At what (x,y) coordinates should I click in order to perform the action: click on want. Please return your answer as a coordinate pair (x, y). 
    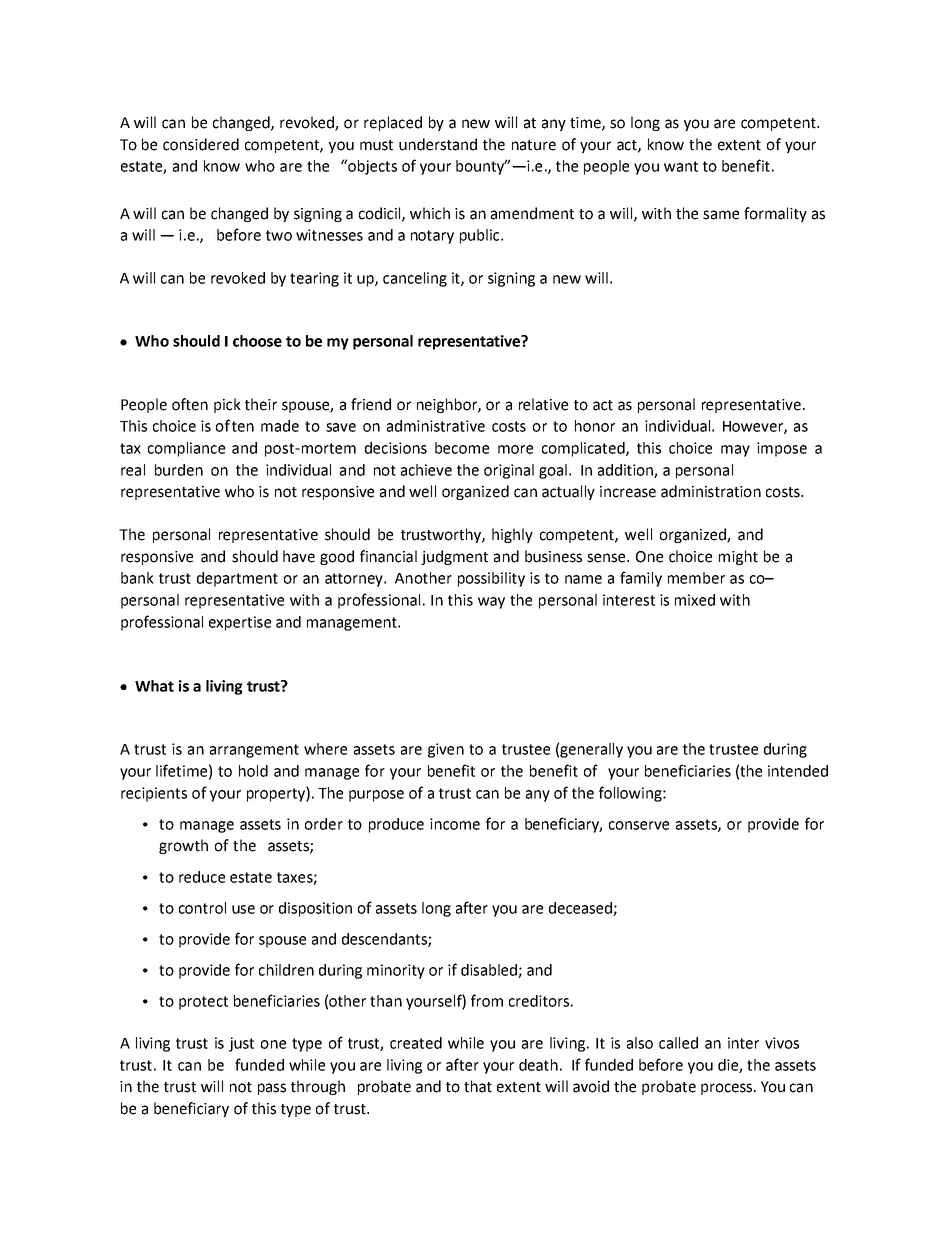
    Looking at the image, I should click on (681, 166).
